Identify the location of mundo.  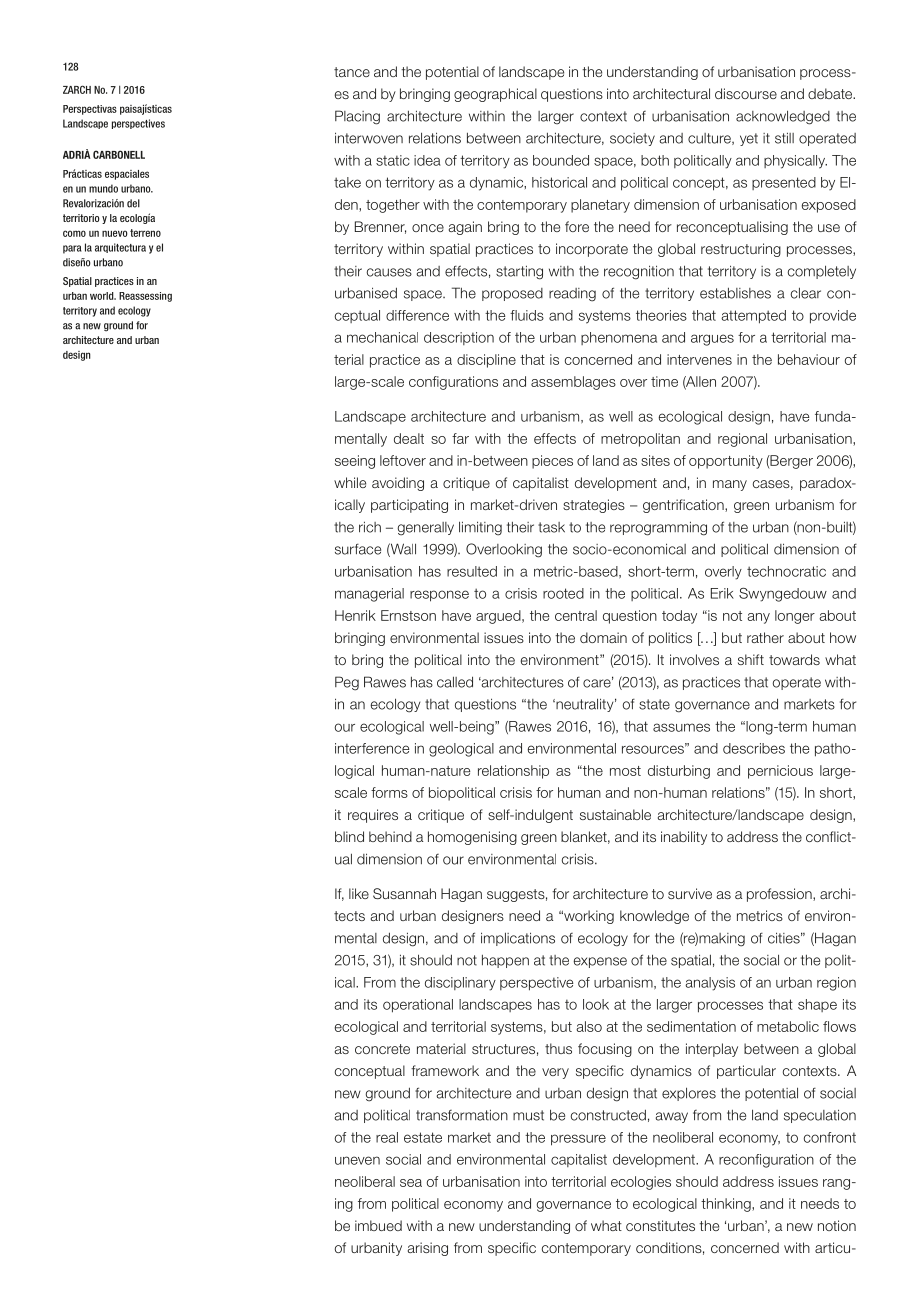
(103, 188).
